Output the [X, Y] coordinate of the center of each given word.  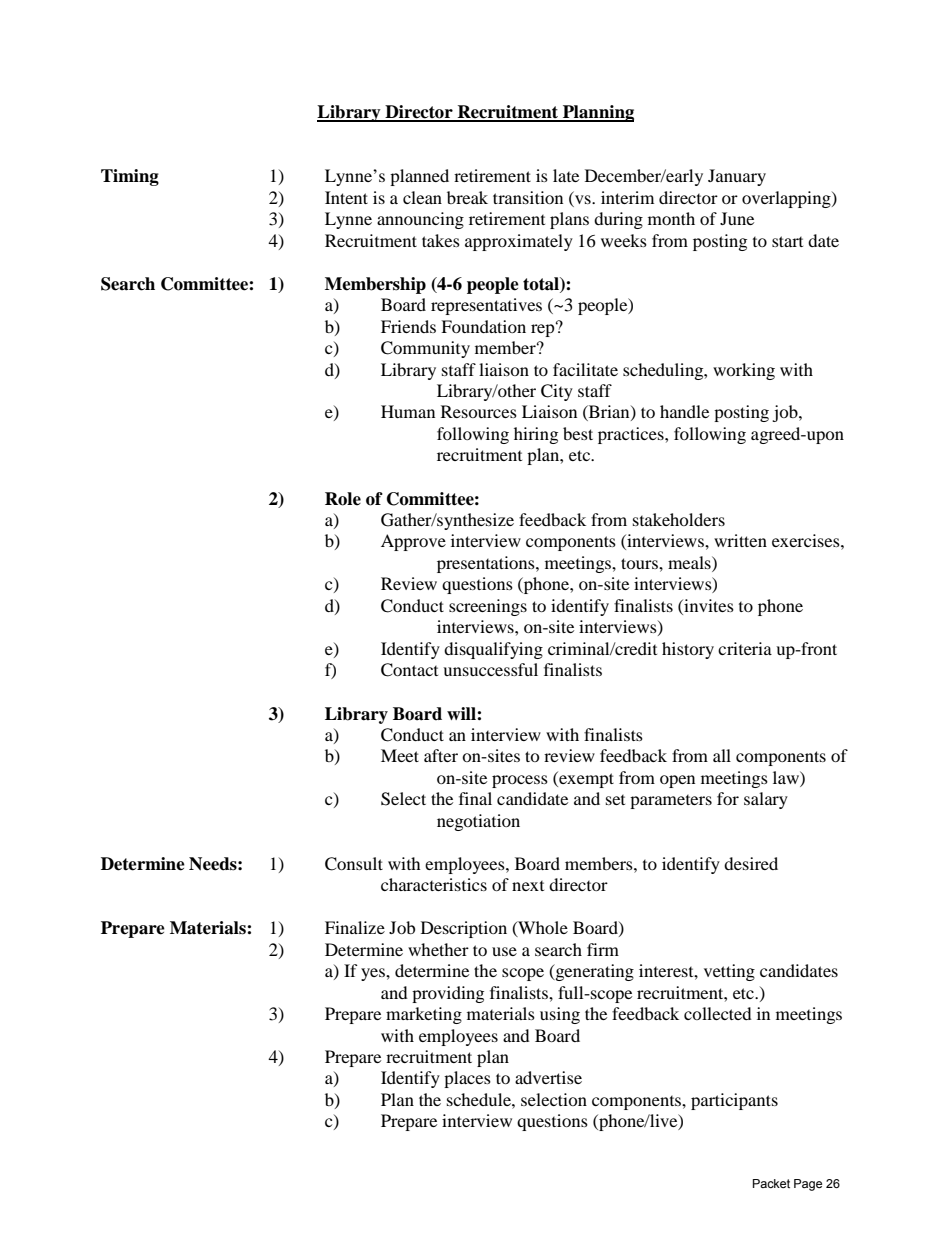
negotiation [478, 822]
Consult [354, 864]
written [740, 540]
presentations [487, 564]
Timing [130, 177]
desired [751, 863]
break [467, 197]
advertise [548, 1077]
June [737, 218]
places [467, 1079]
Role [343, 499]
